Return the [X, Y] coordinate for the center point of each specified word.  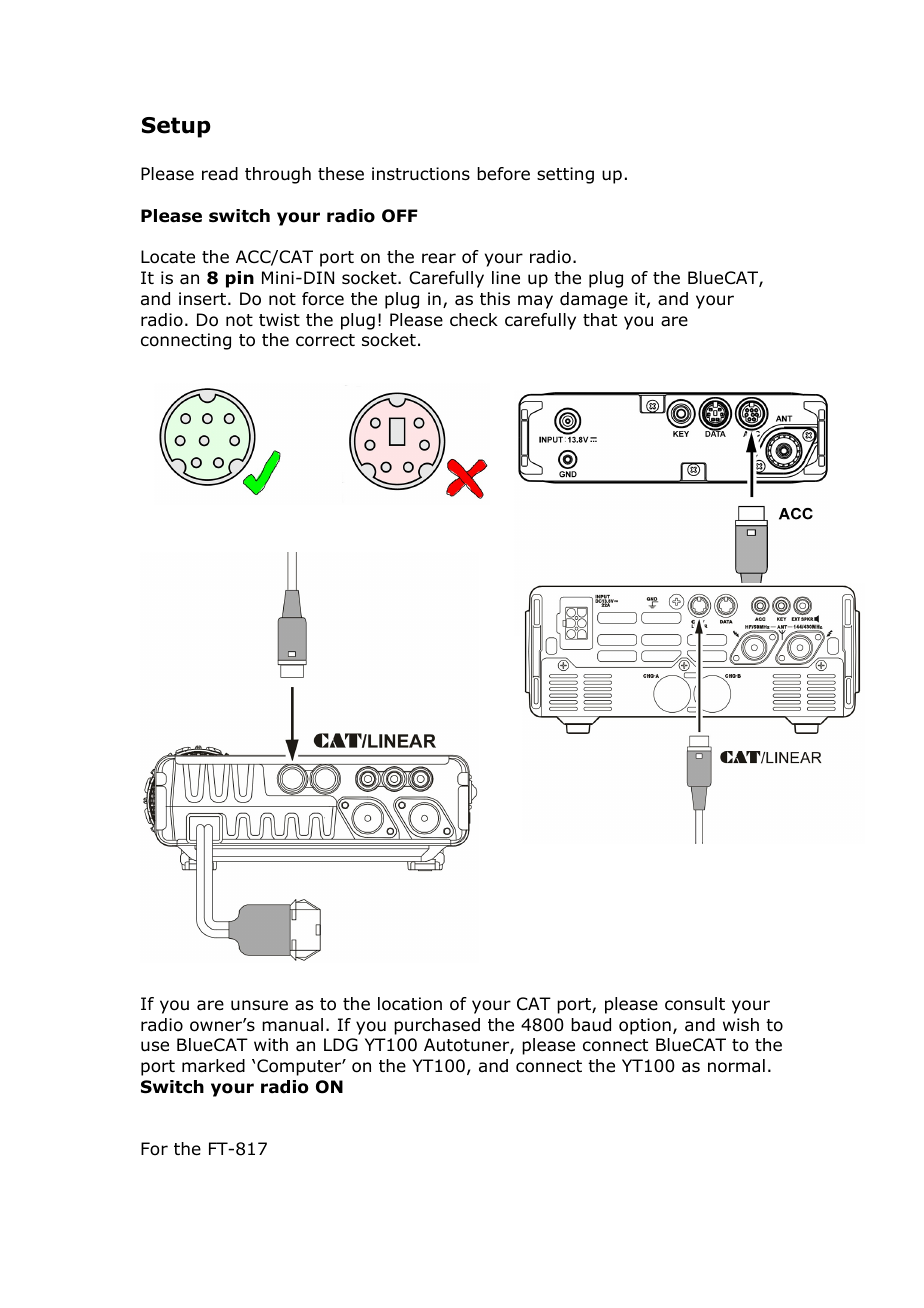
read [220, 174]
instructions [421, 174]
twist [279, 319]
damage [594, 300]
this [495, 298]
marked [213, 1066]
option [645, 1026]
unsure [259, 1005]
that [600, 320]
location [410, 1004]
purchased [437, 1026]
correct [325, 340]
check [474, 320]
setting [565, 175]
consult [695, 1004]
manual [292, 1025]
